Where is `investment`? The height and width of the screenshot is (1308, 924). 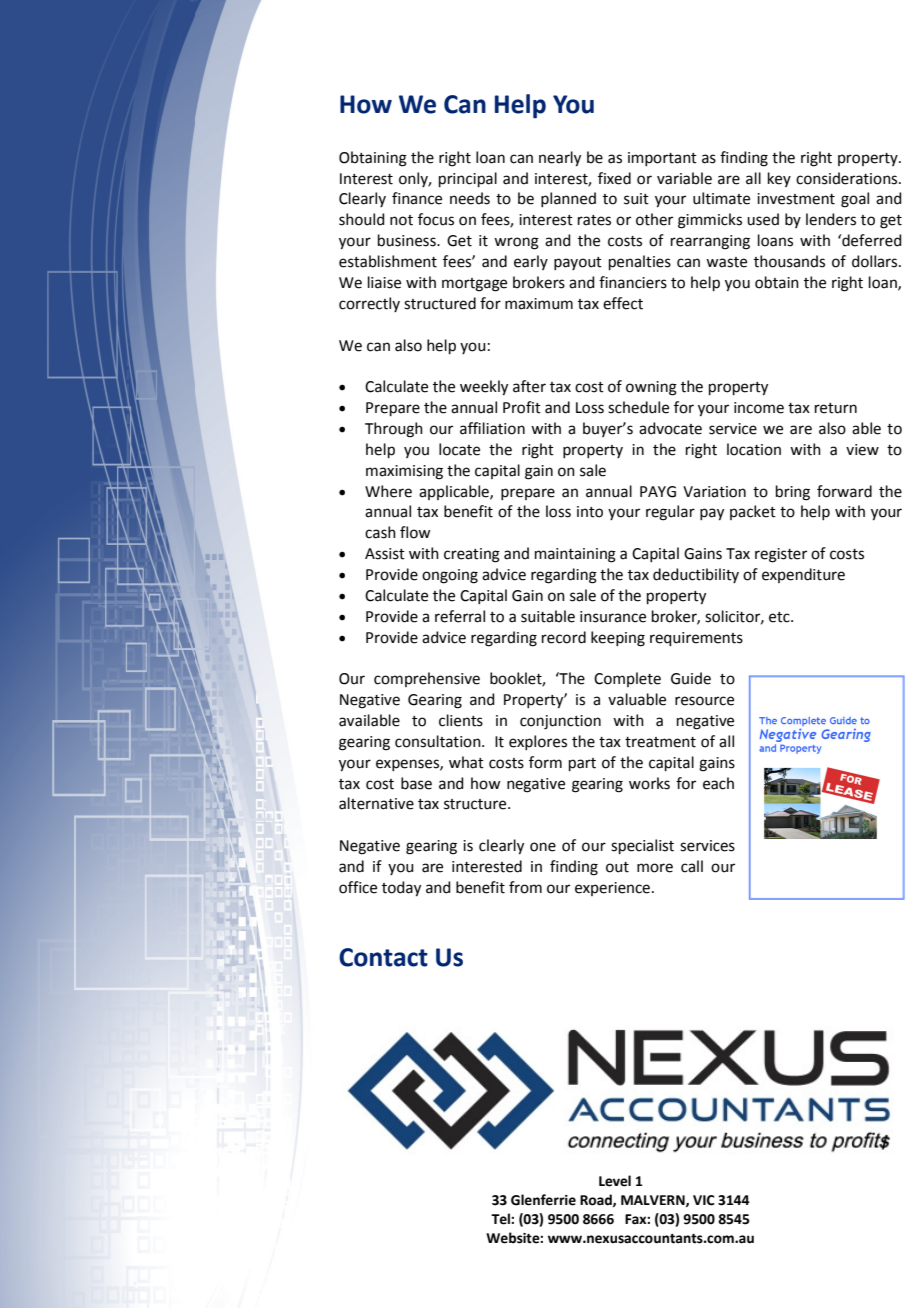 investment is located at coordinates (796, 199).
